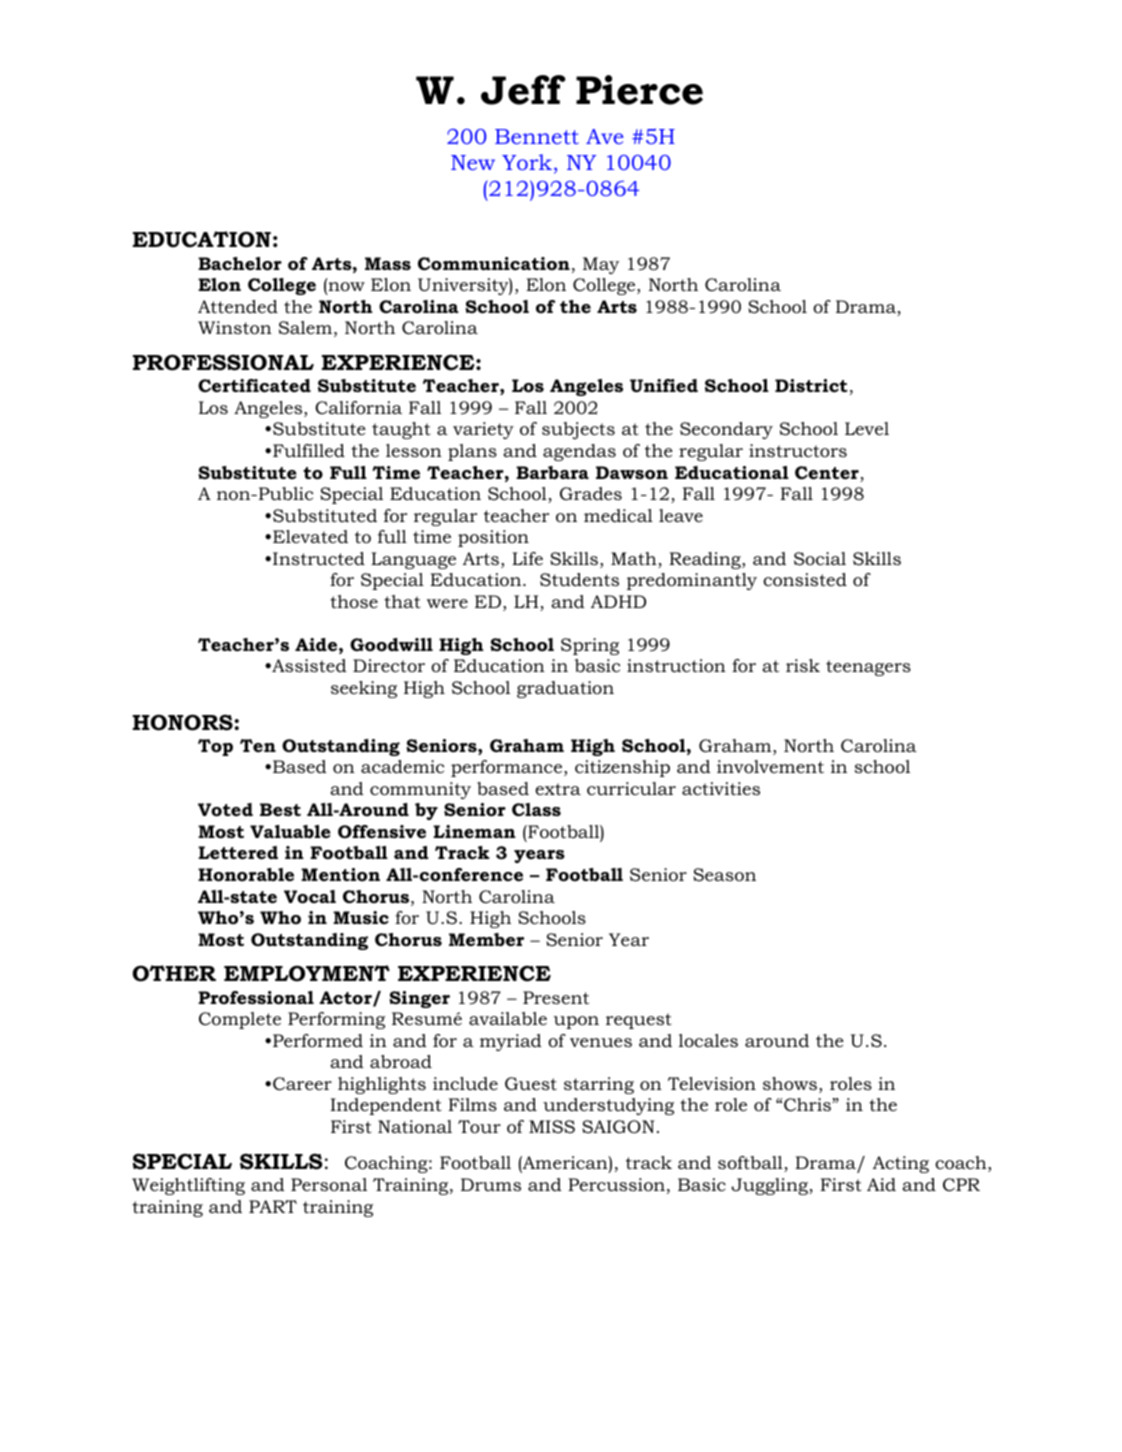 This page has width=1122, height=1452. What do you see at coordinates (901, 1164) in the page?
I see `Acting` at bounding box center [901, 1164].
